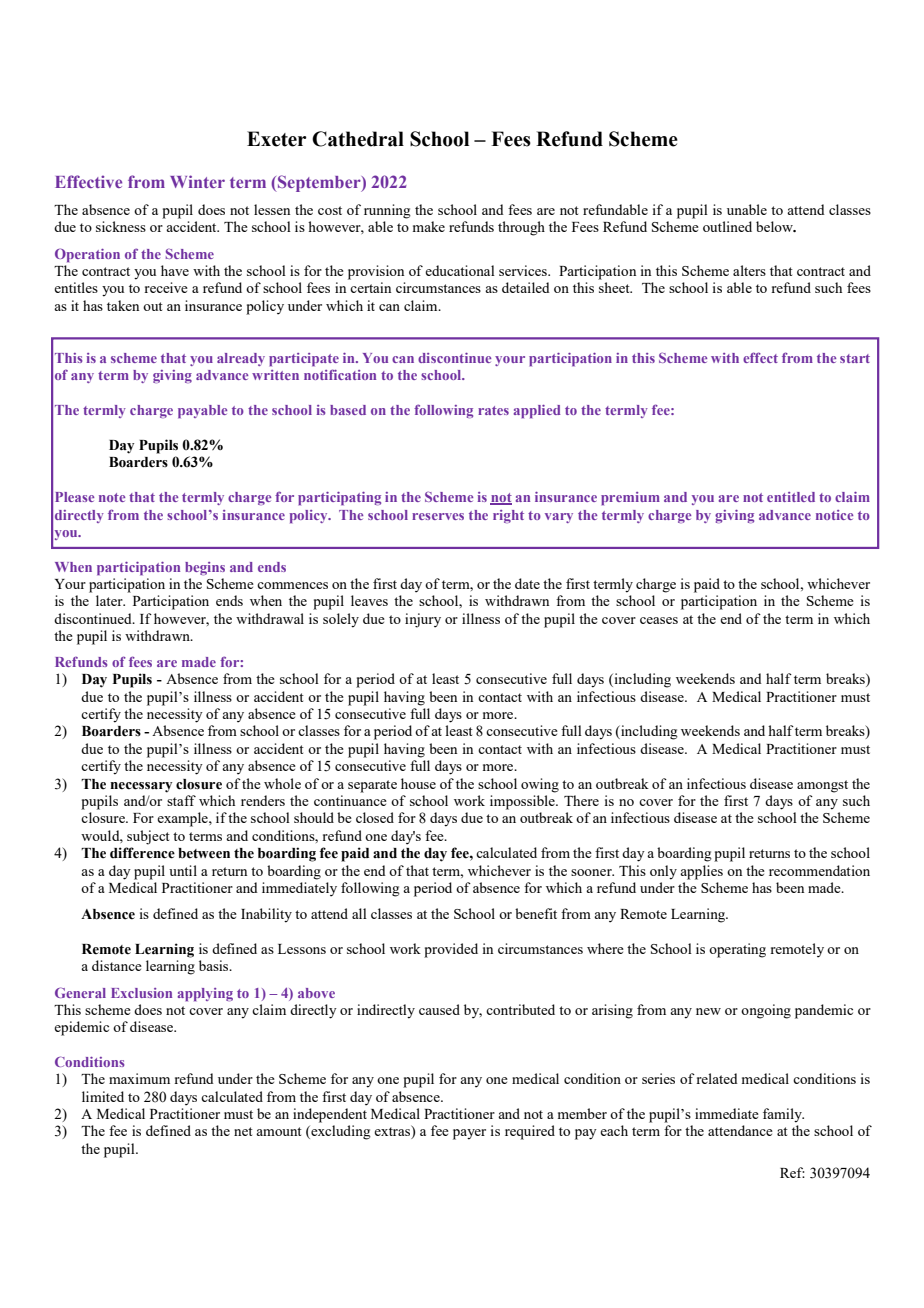 The width and height of the screenshot is (924, 1308). I want to click on below, so click(775, 226).
